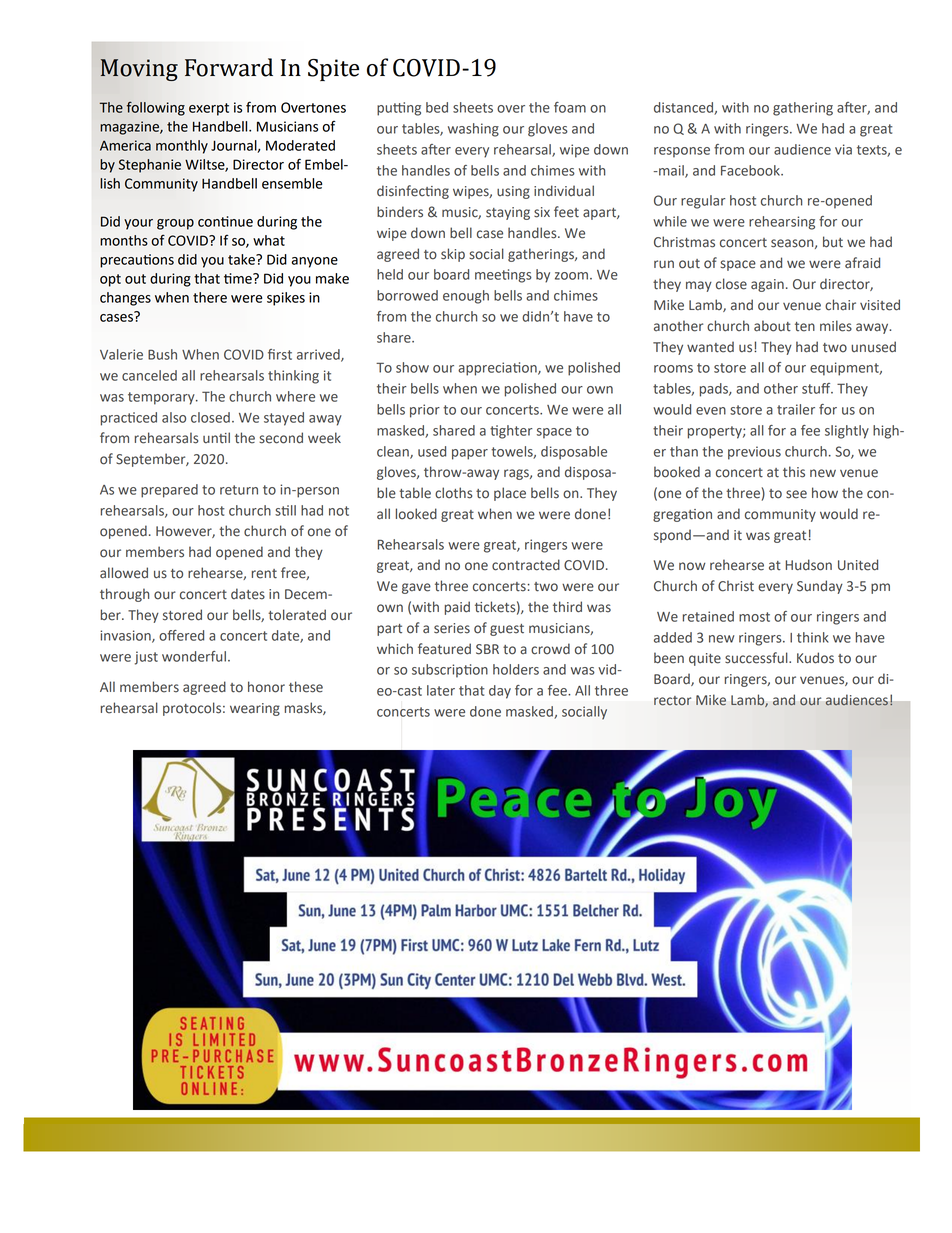  What do you see at coordinates (808, 565) in the document?
I see `Hudson` at bounding box center [808, 565].
